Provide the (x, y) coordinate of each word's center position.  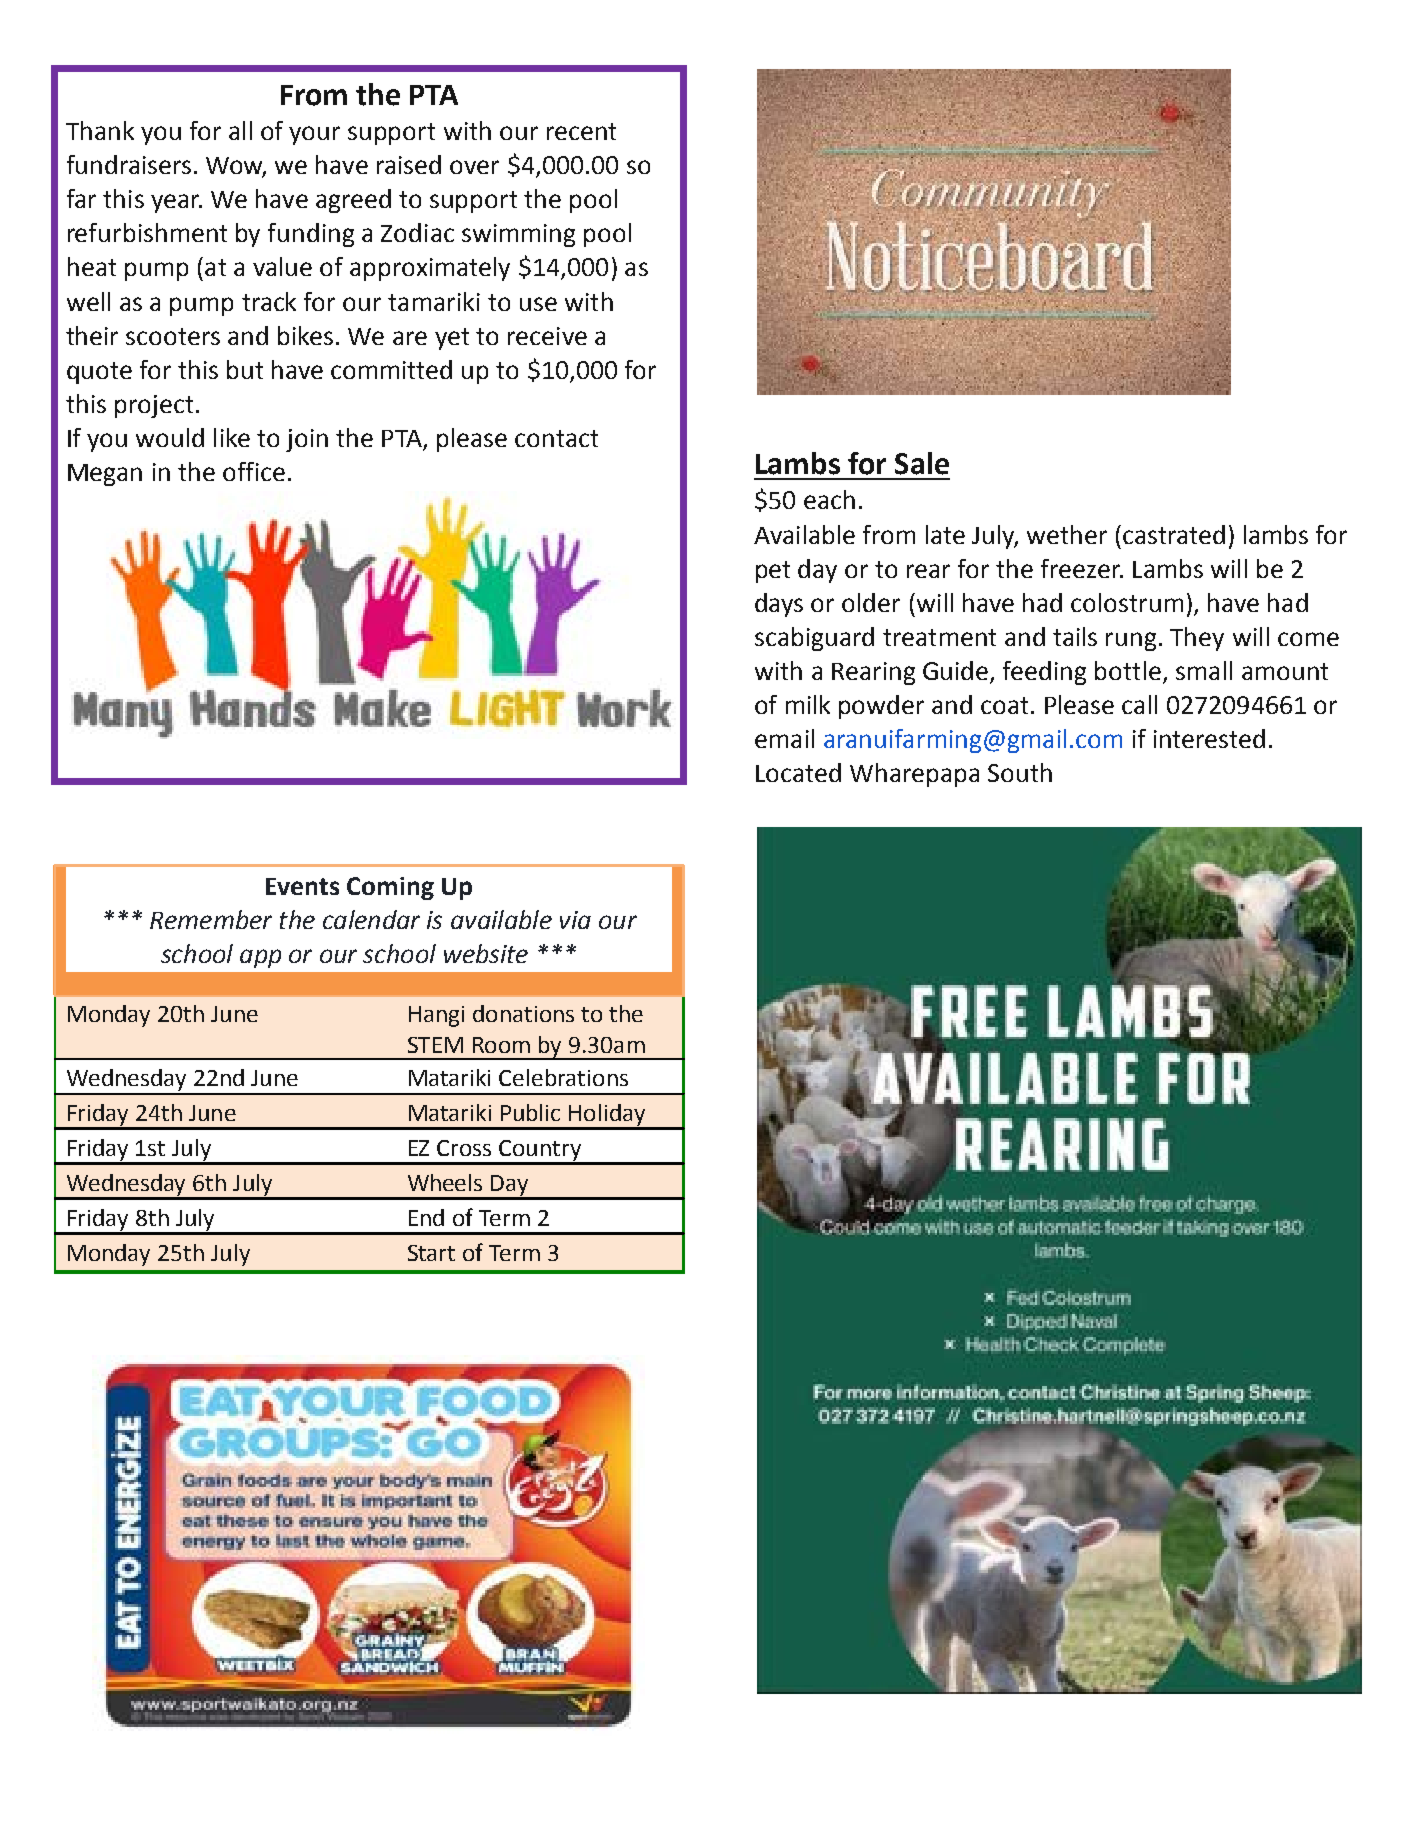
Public (530, 1112)
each (829, 499)
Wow (236, 167)
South (1020, 772)
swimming (518, 235)
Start (431, 1253)
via (575, 920)
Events (302, 886)
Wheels (445, 1182)
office (254, 471)
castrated (1174, 534)
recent (581, 131)
